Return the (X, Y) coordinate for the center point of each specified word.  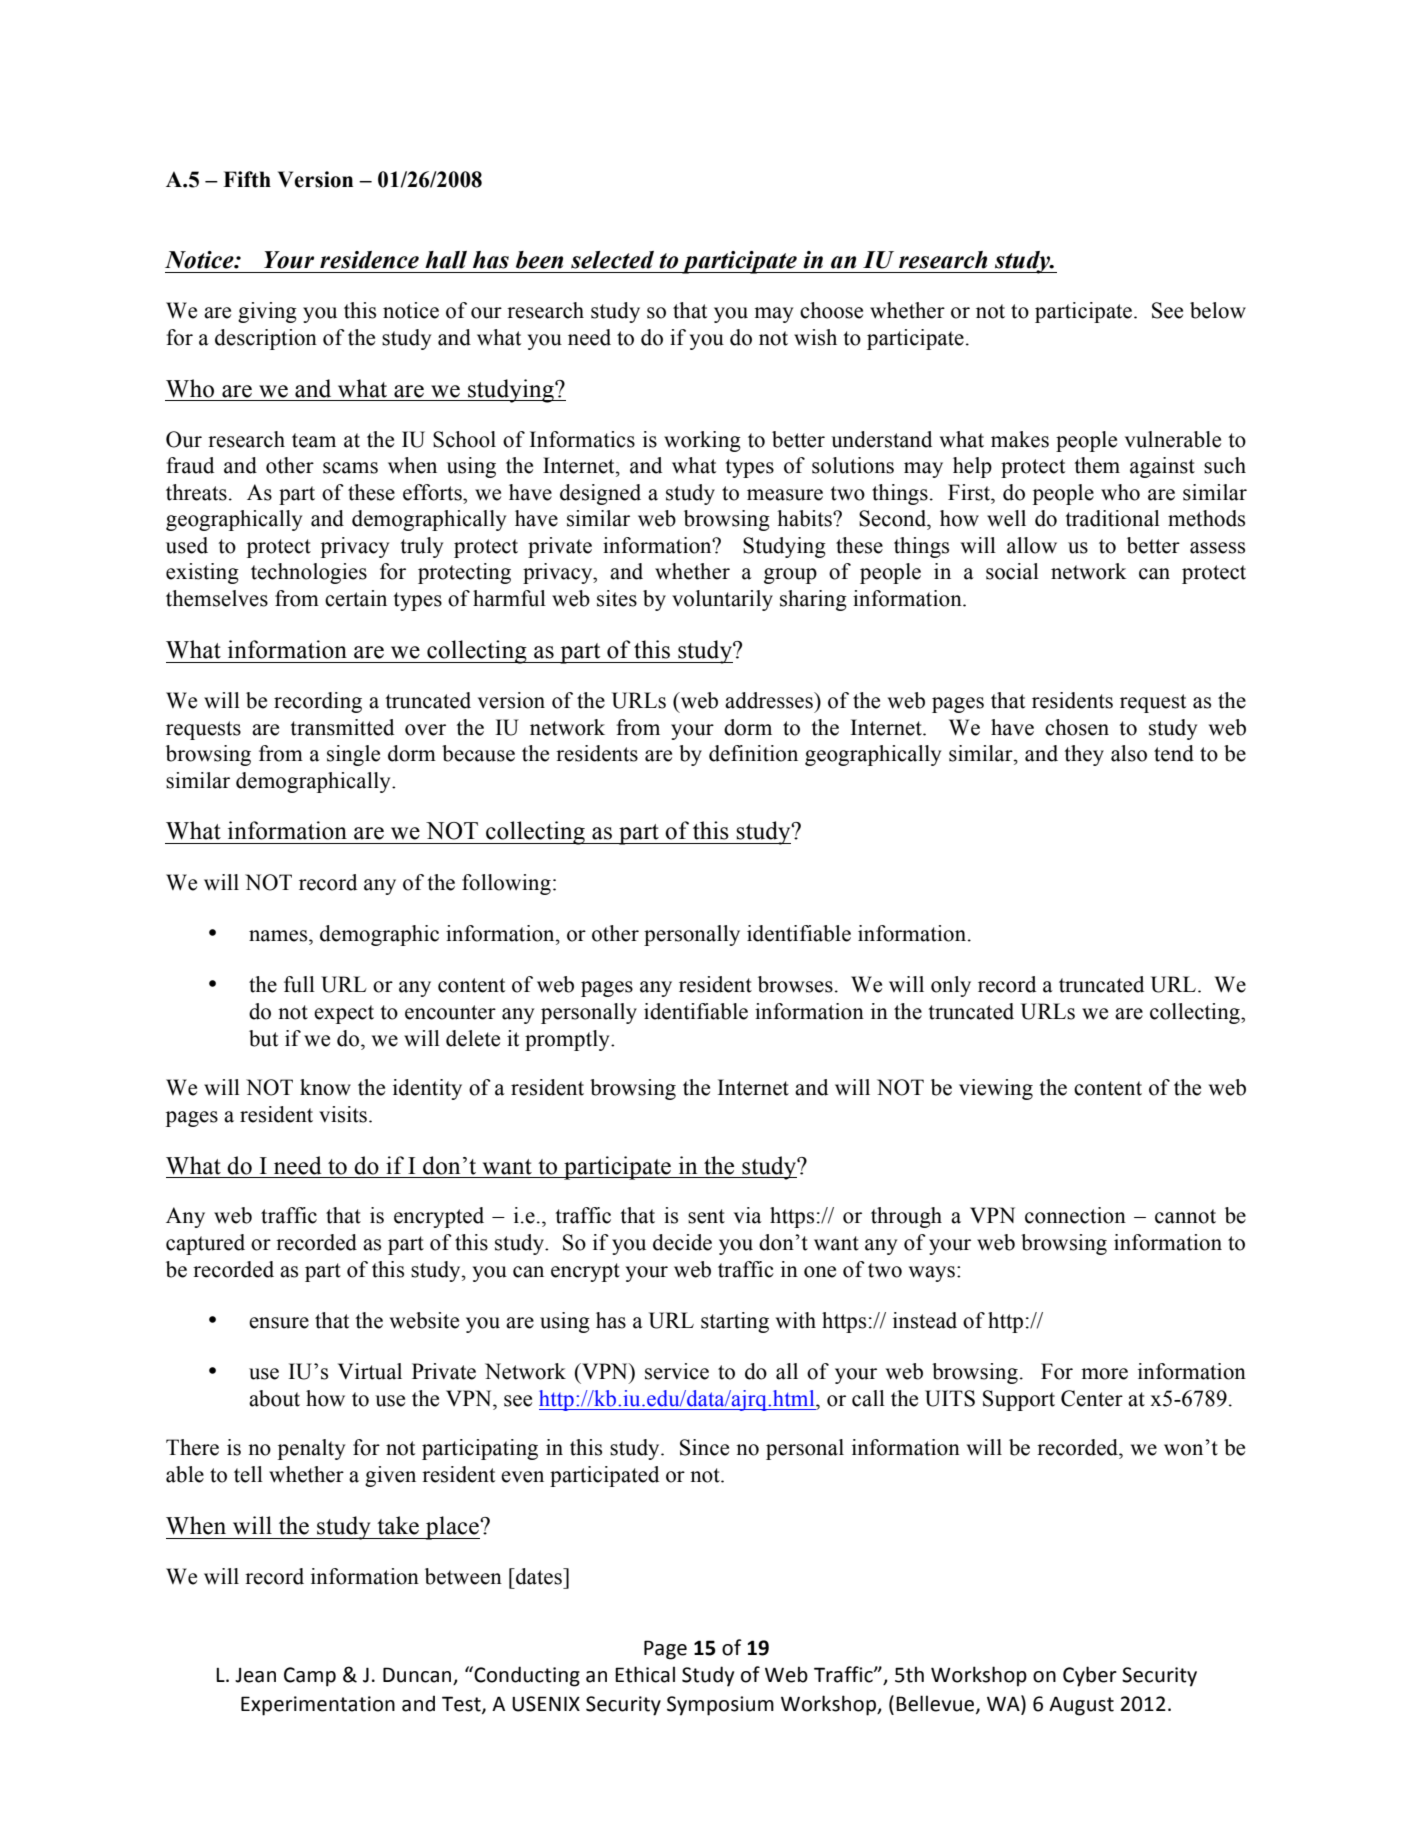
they (1084, 755)
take (398, 1525)
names (279, 936)
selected (612, 260)
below (1218, 310)
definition (753, 753)
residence (369, 260)
